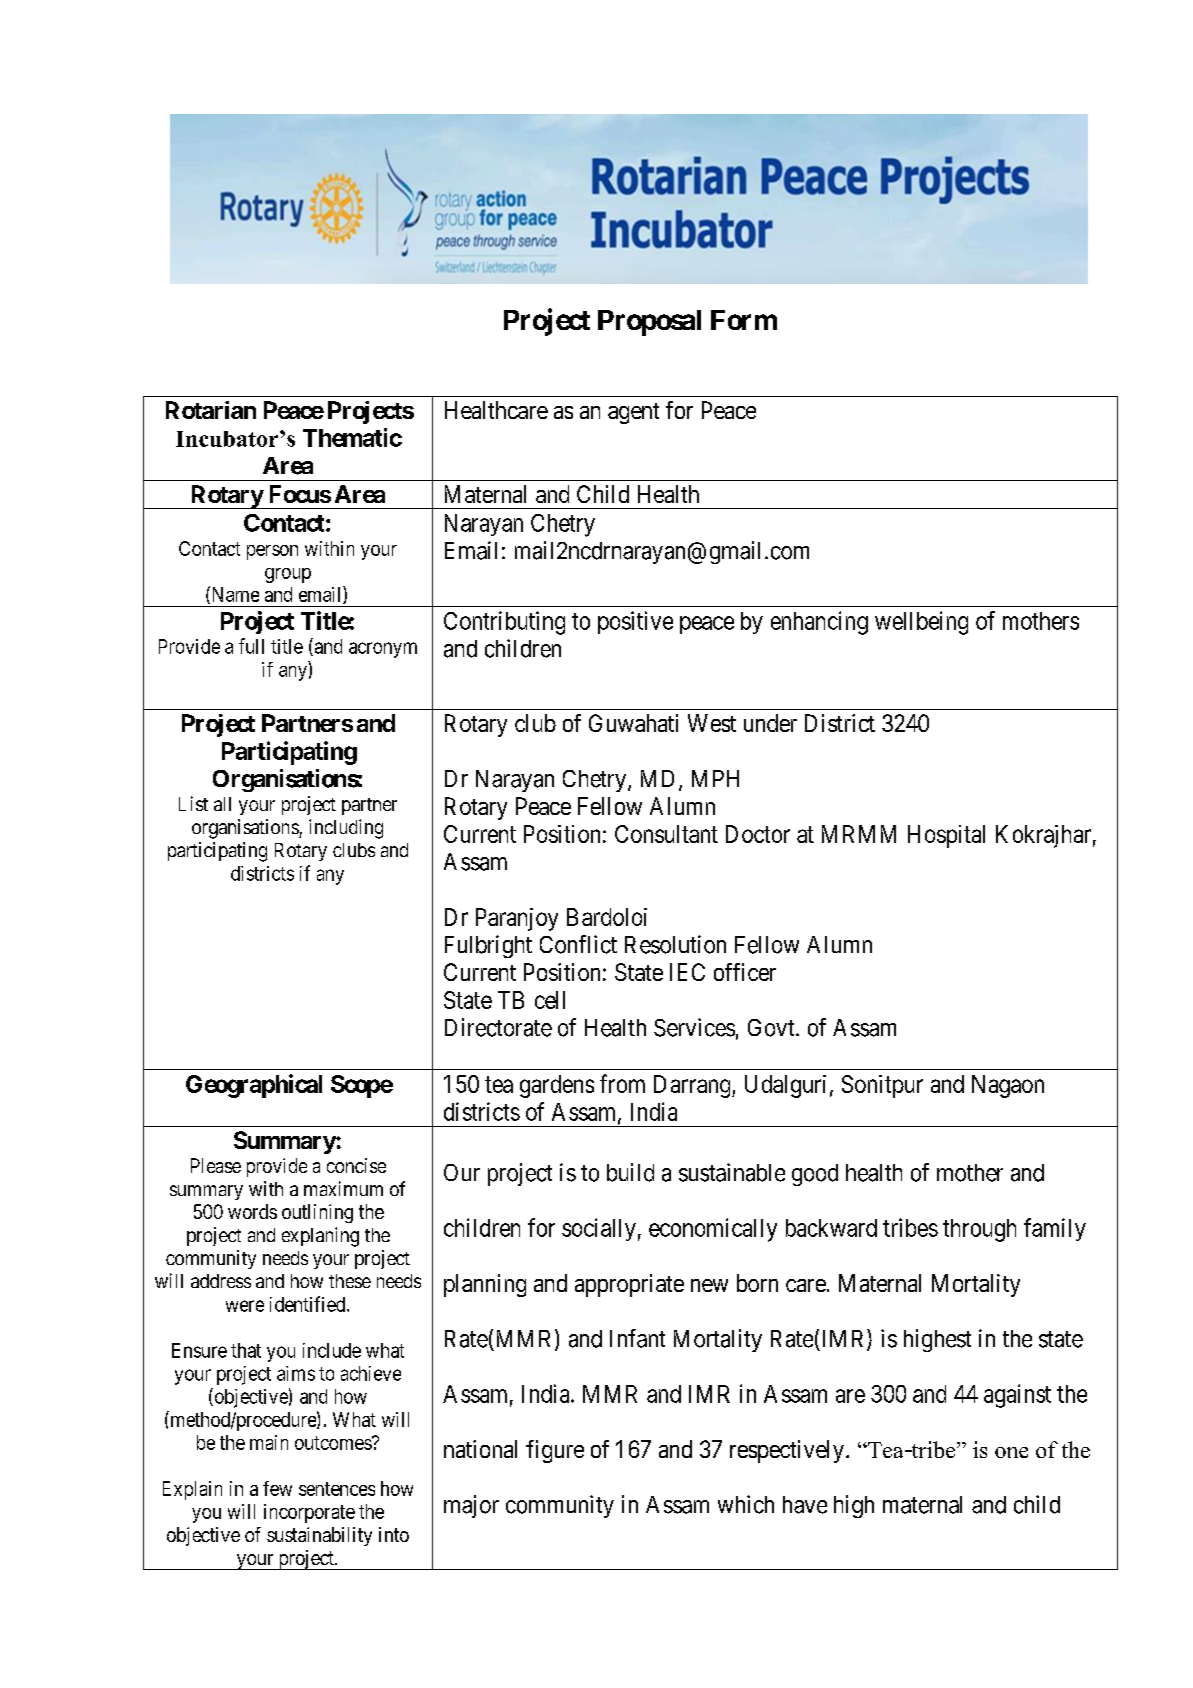 This screenshot has height=1688, width=1193. What do you see at coordinates (578, 944) in the screenshot?
I see `Conflict` at bounding box center [578, 944].
